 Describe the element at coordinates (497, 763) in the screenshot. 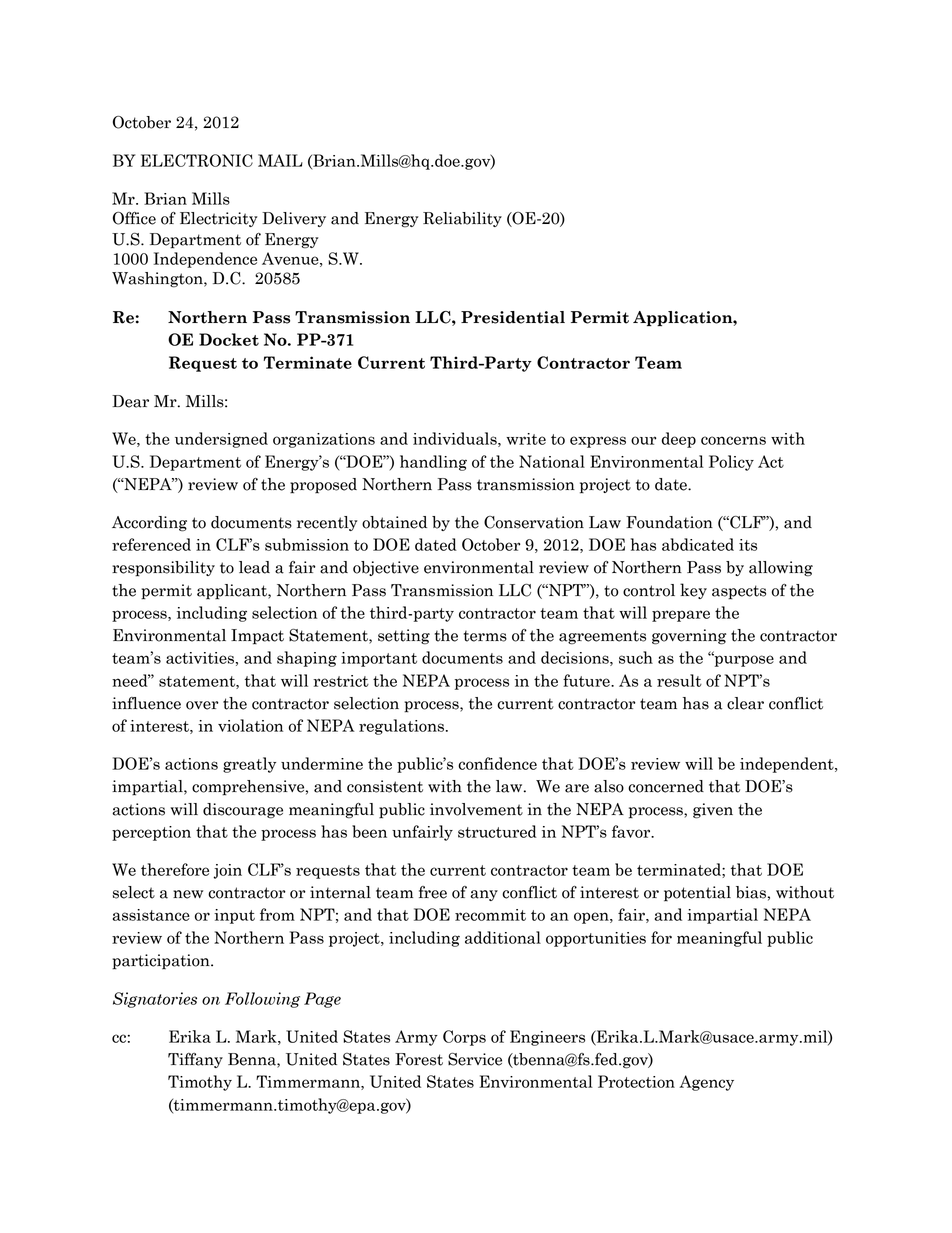

I see `confidence` at that location.
